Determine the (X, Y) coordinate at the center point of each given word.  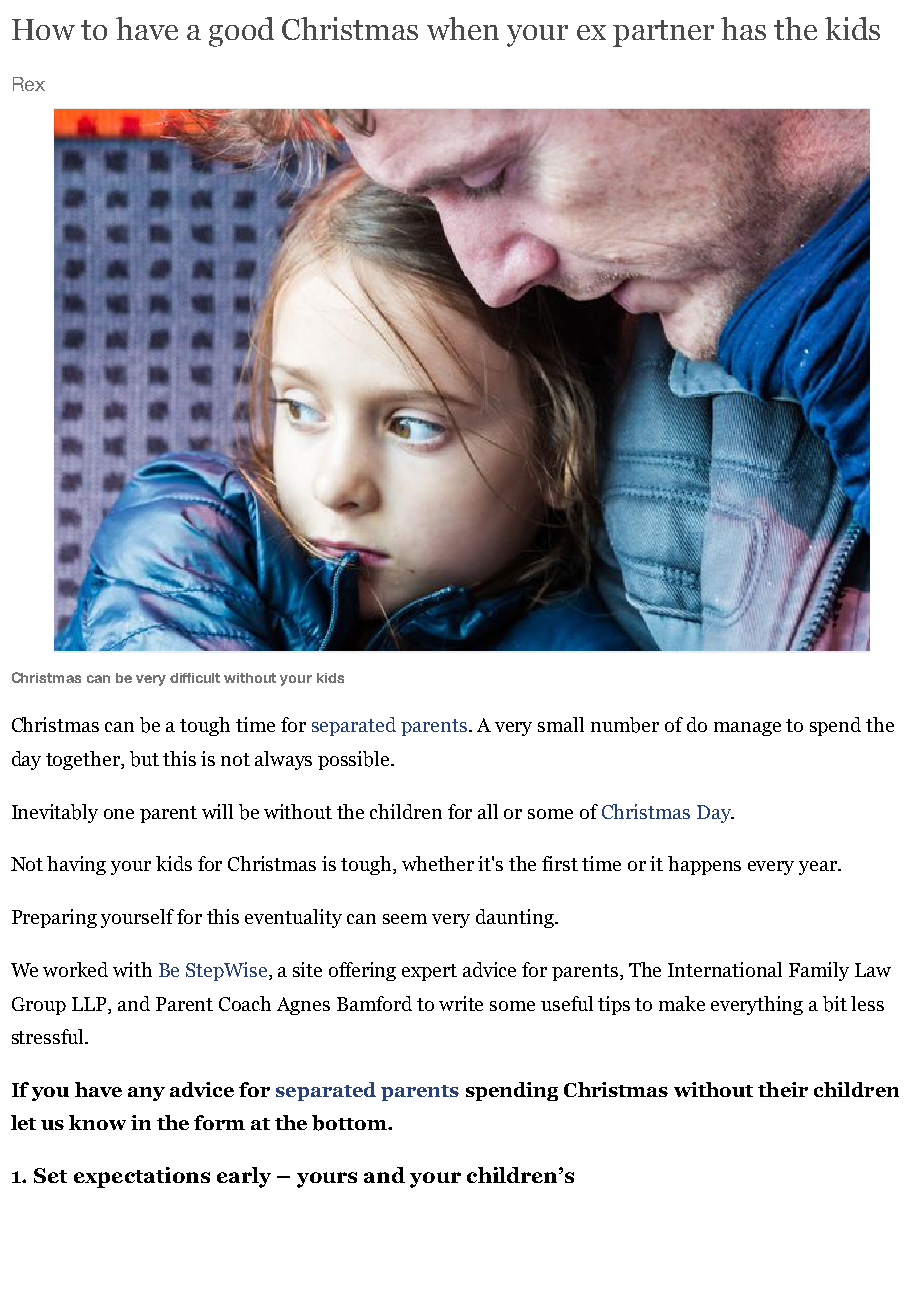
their (783, 1089)
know (97, 1122)
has (743, 28)
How (43, 29)
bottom (351, 1123)
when (463, 28)
